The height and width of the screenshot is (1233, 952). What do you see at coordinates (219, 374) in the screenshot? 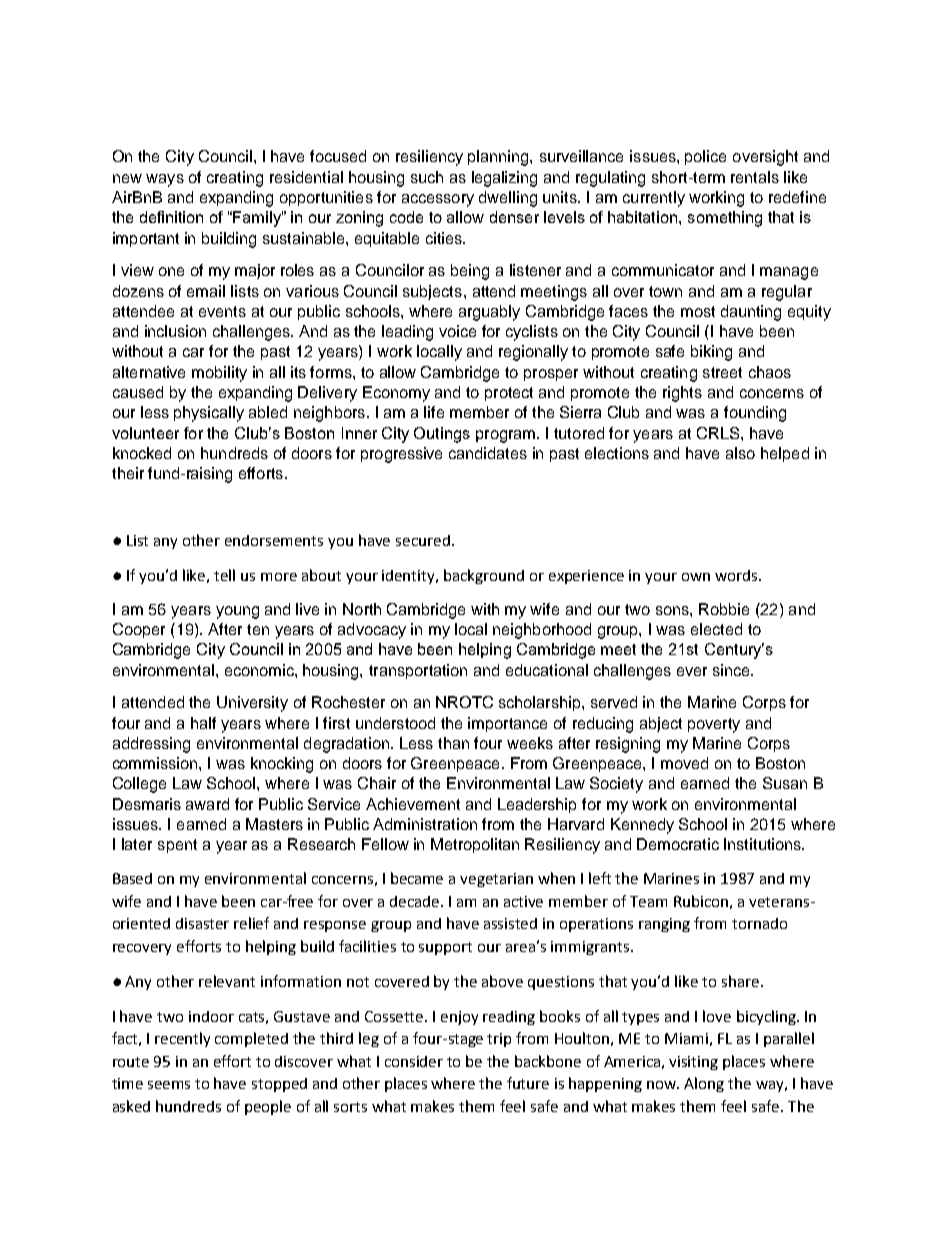
I see `mobility` at bounding box center [219, 374].
